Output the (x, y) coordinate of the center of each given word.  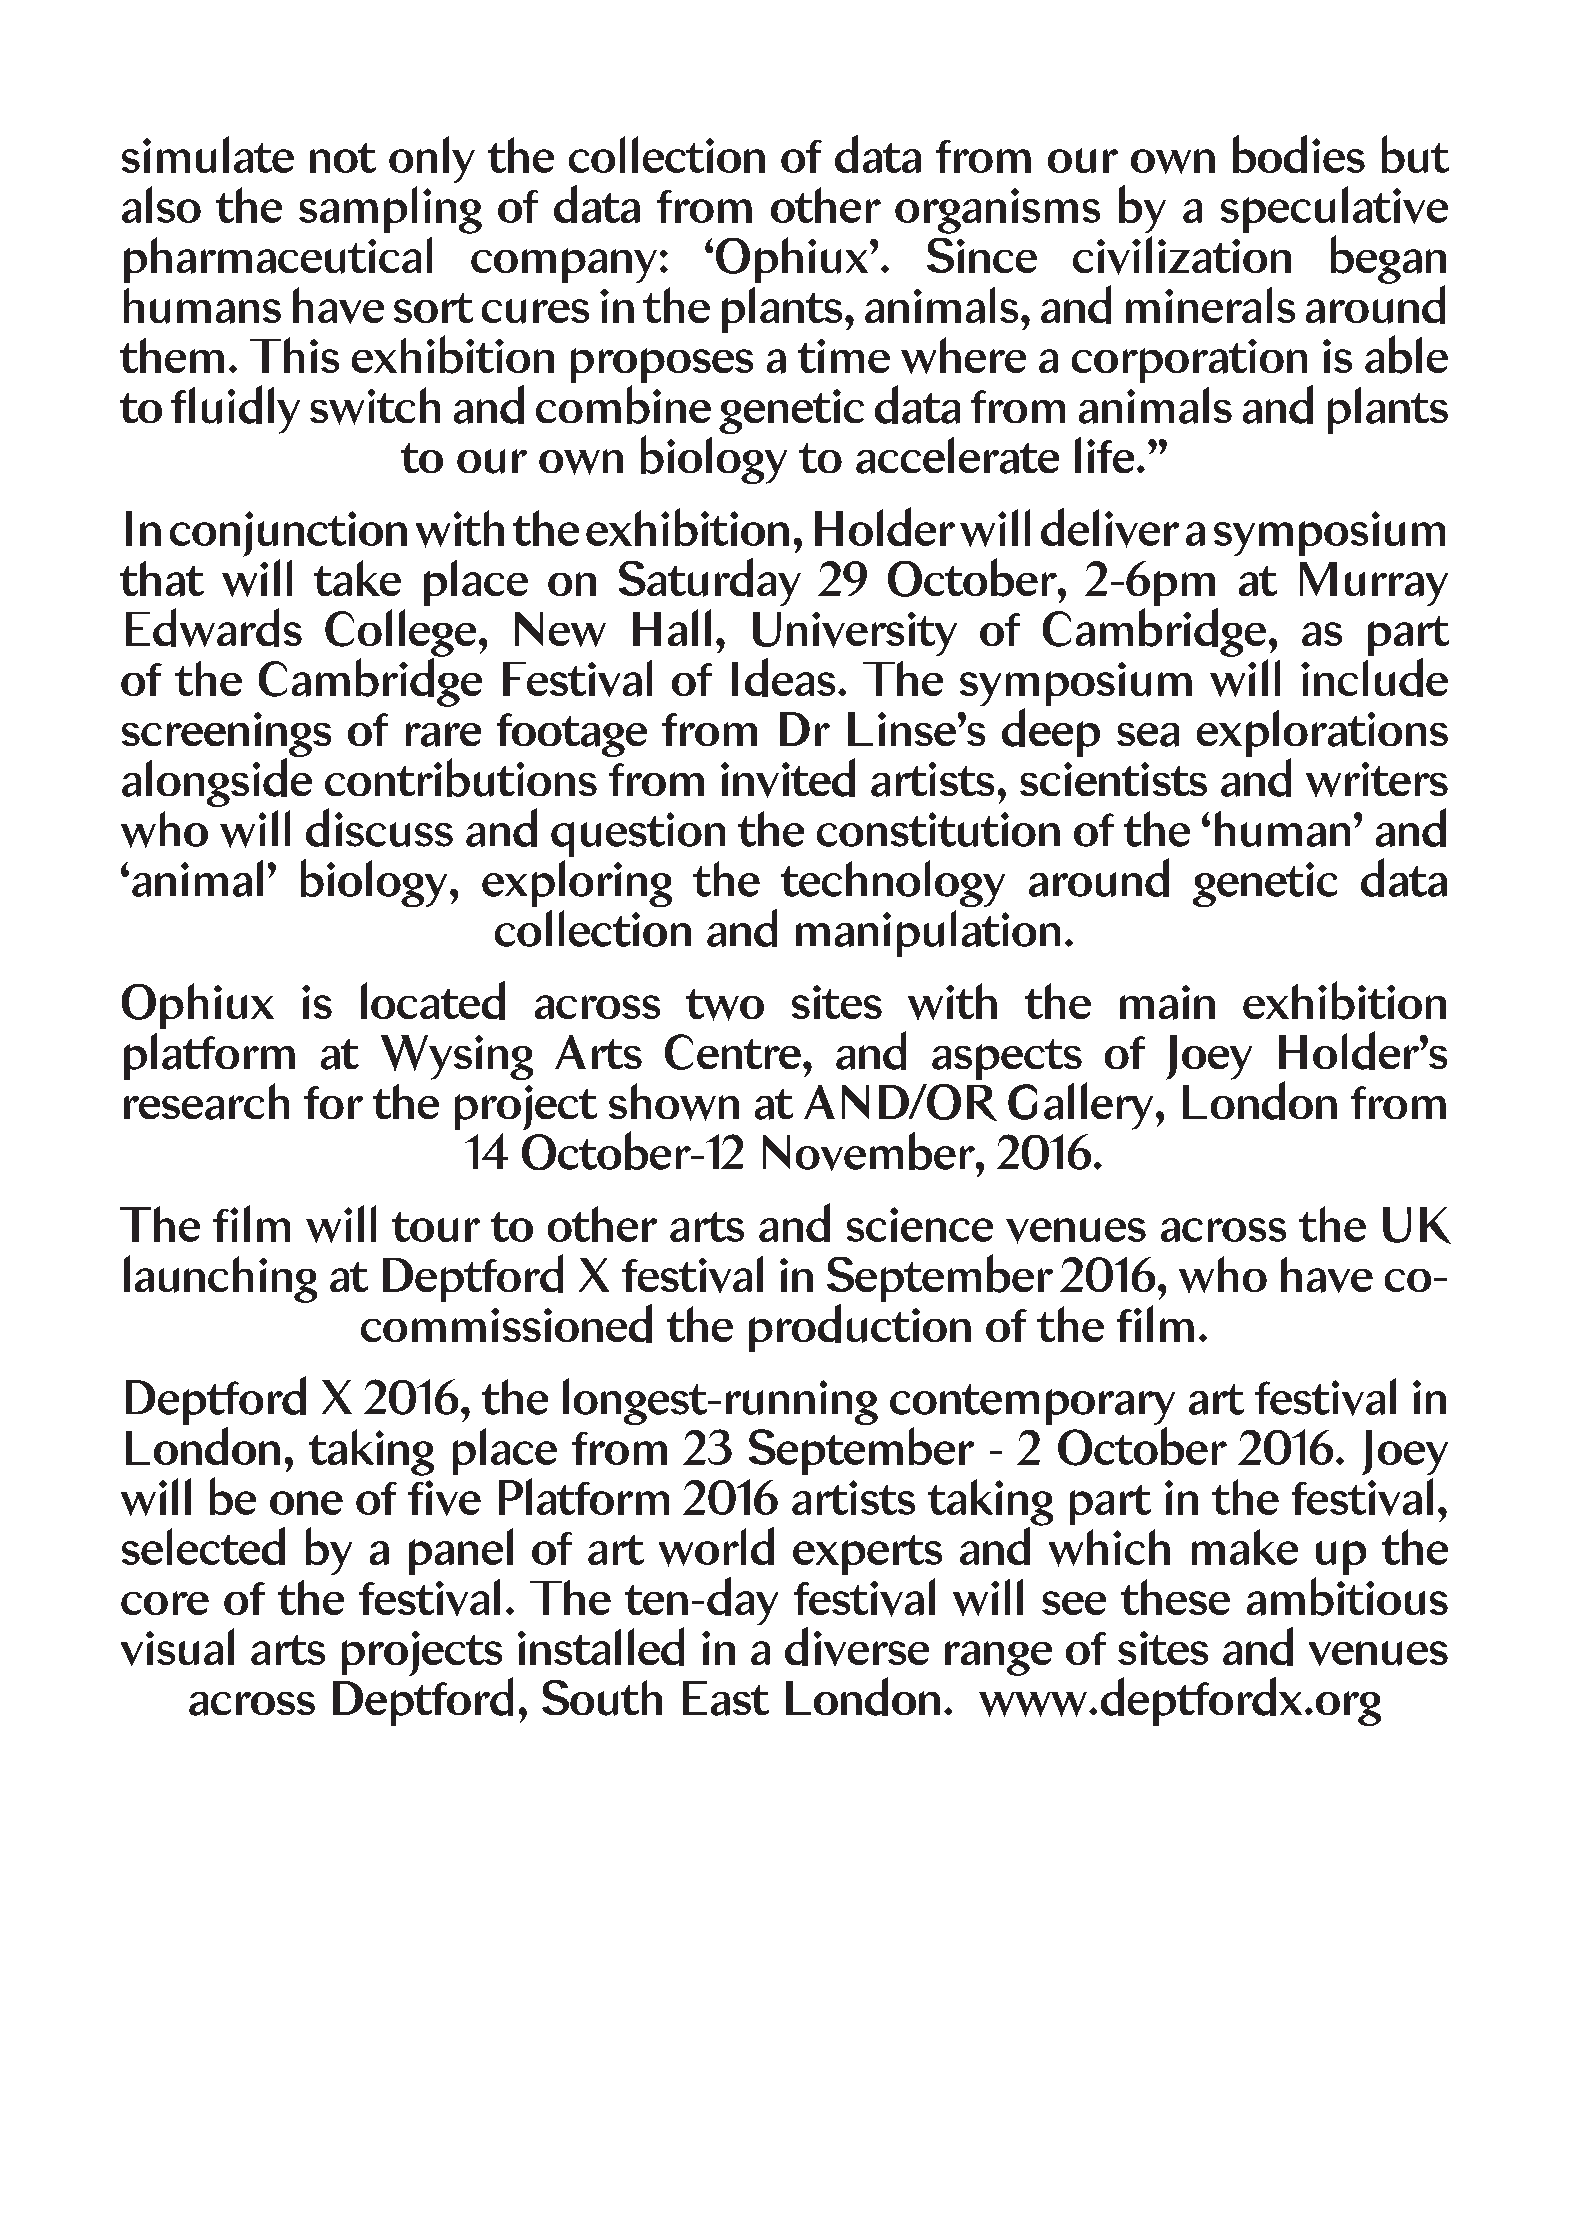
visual (177, 1647)
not (343, 158)
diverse (857, 1646)
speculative (1334, 211)
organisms (997, 211)
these (1175, 1597)
